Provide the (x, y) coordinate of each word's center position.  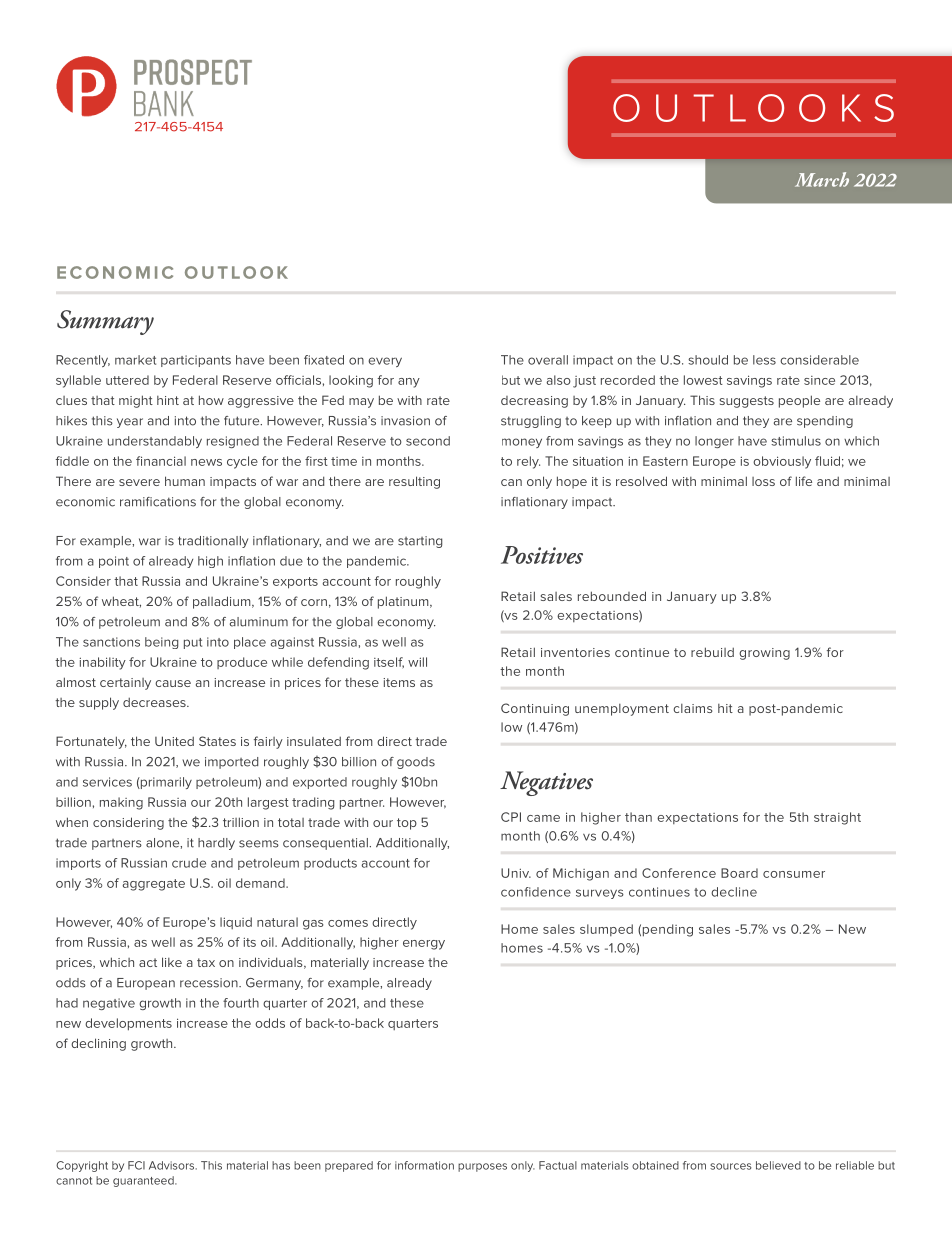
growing (764, 654)
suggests (747, 402)
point (114, 562)
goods (416, 763)
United (174, 741)
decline (734, 892)
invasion (405, 421)
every (385, 362)
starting (420, 542)
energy (424, 945)
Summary (105, 322)
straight (837, 818)
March (822, 179)
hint (168, 400)
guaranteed (144, 1181)
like (172, 962)
